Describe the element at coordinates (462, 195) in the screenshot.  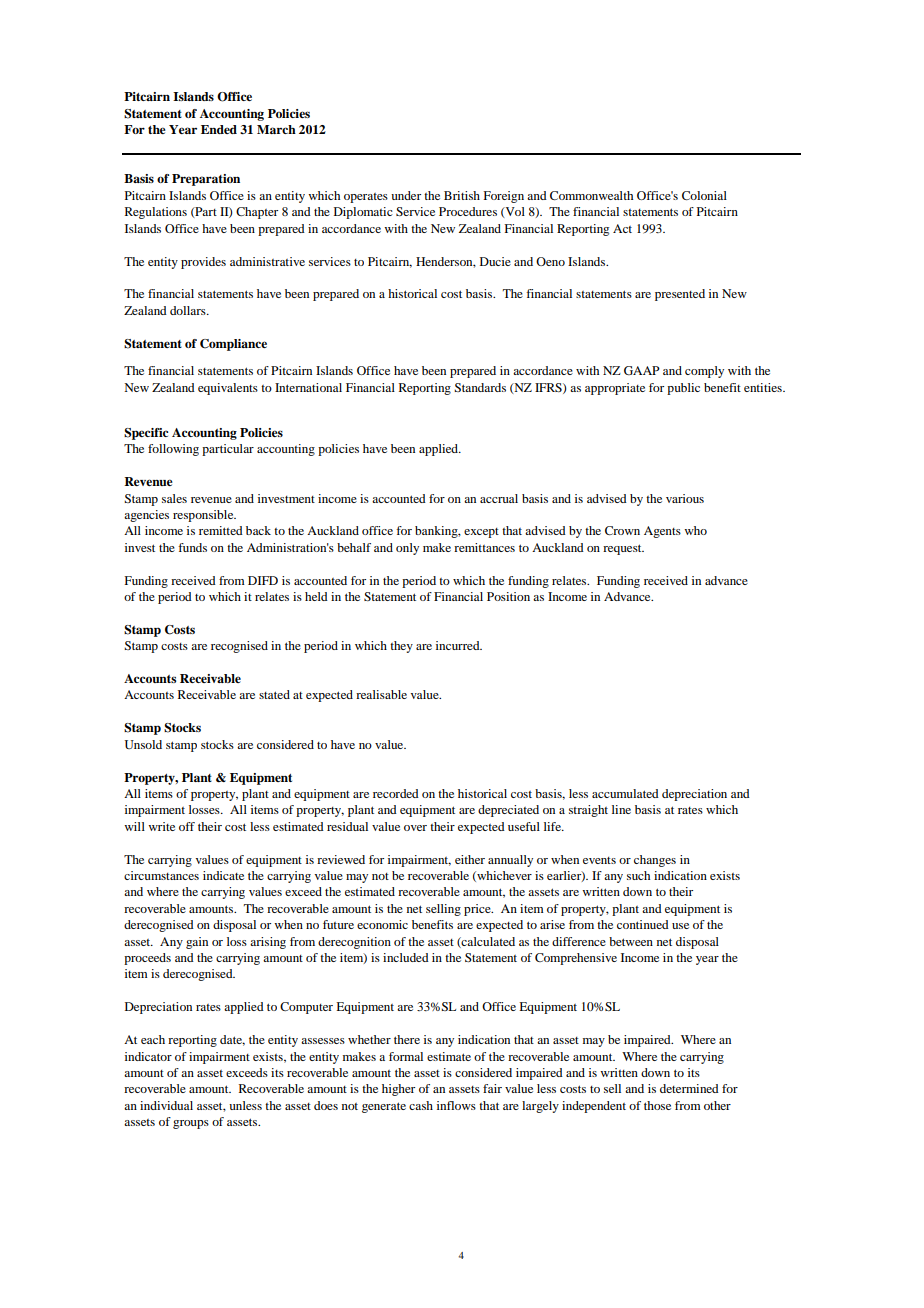
I see `British` at that location.
